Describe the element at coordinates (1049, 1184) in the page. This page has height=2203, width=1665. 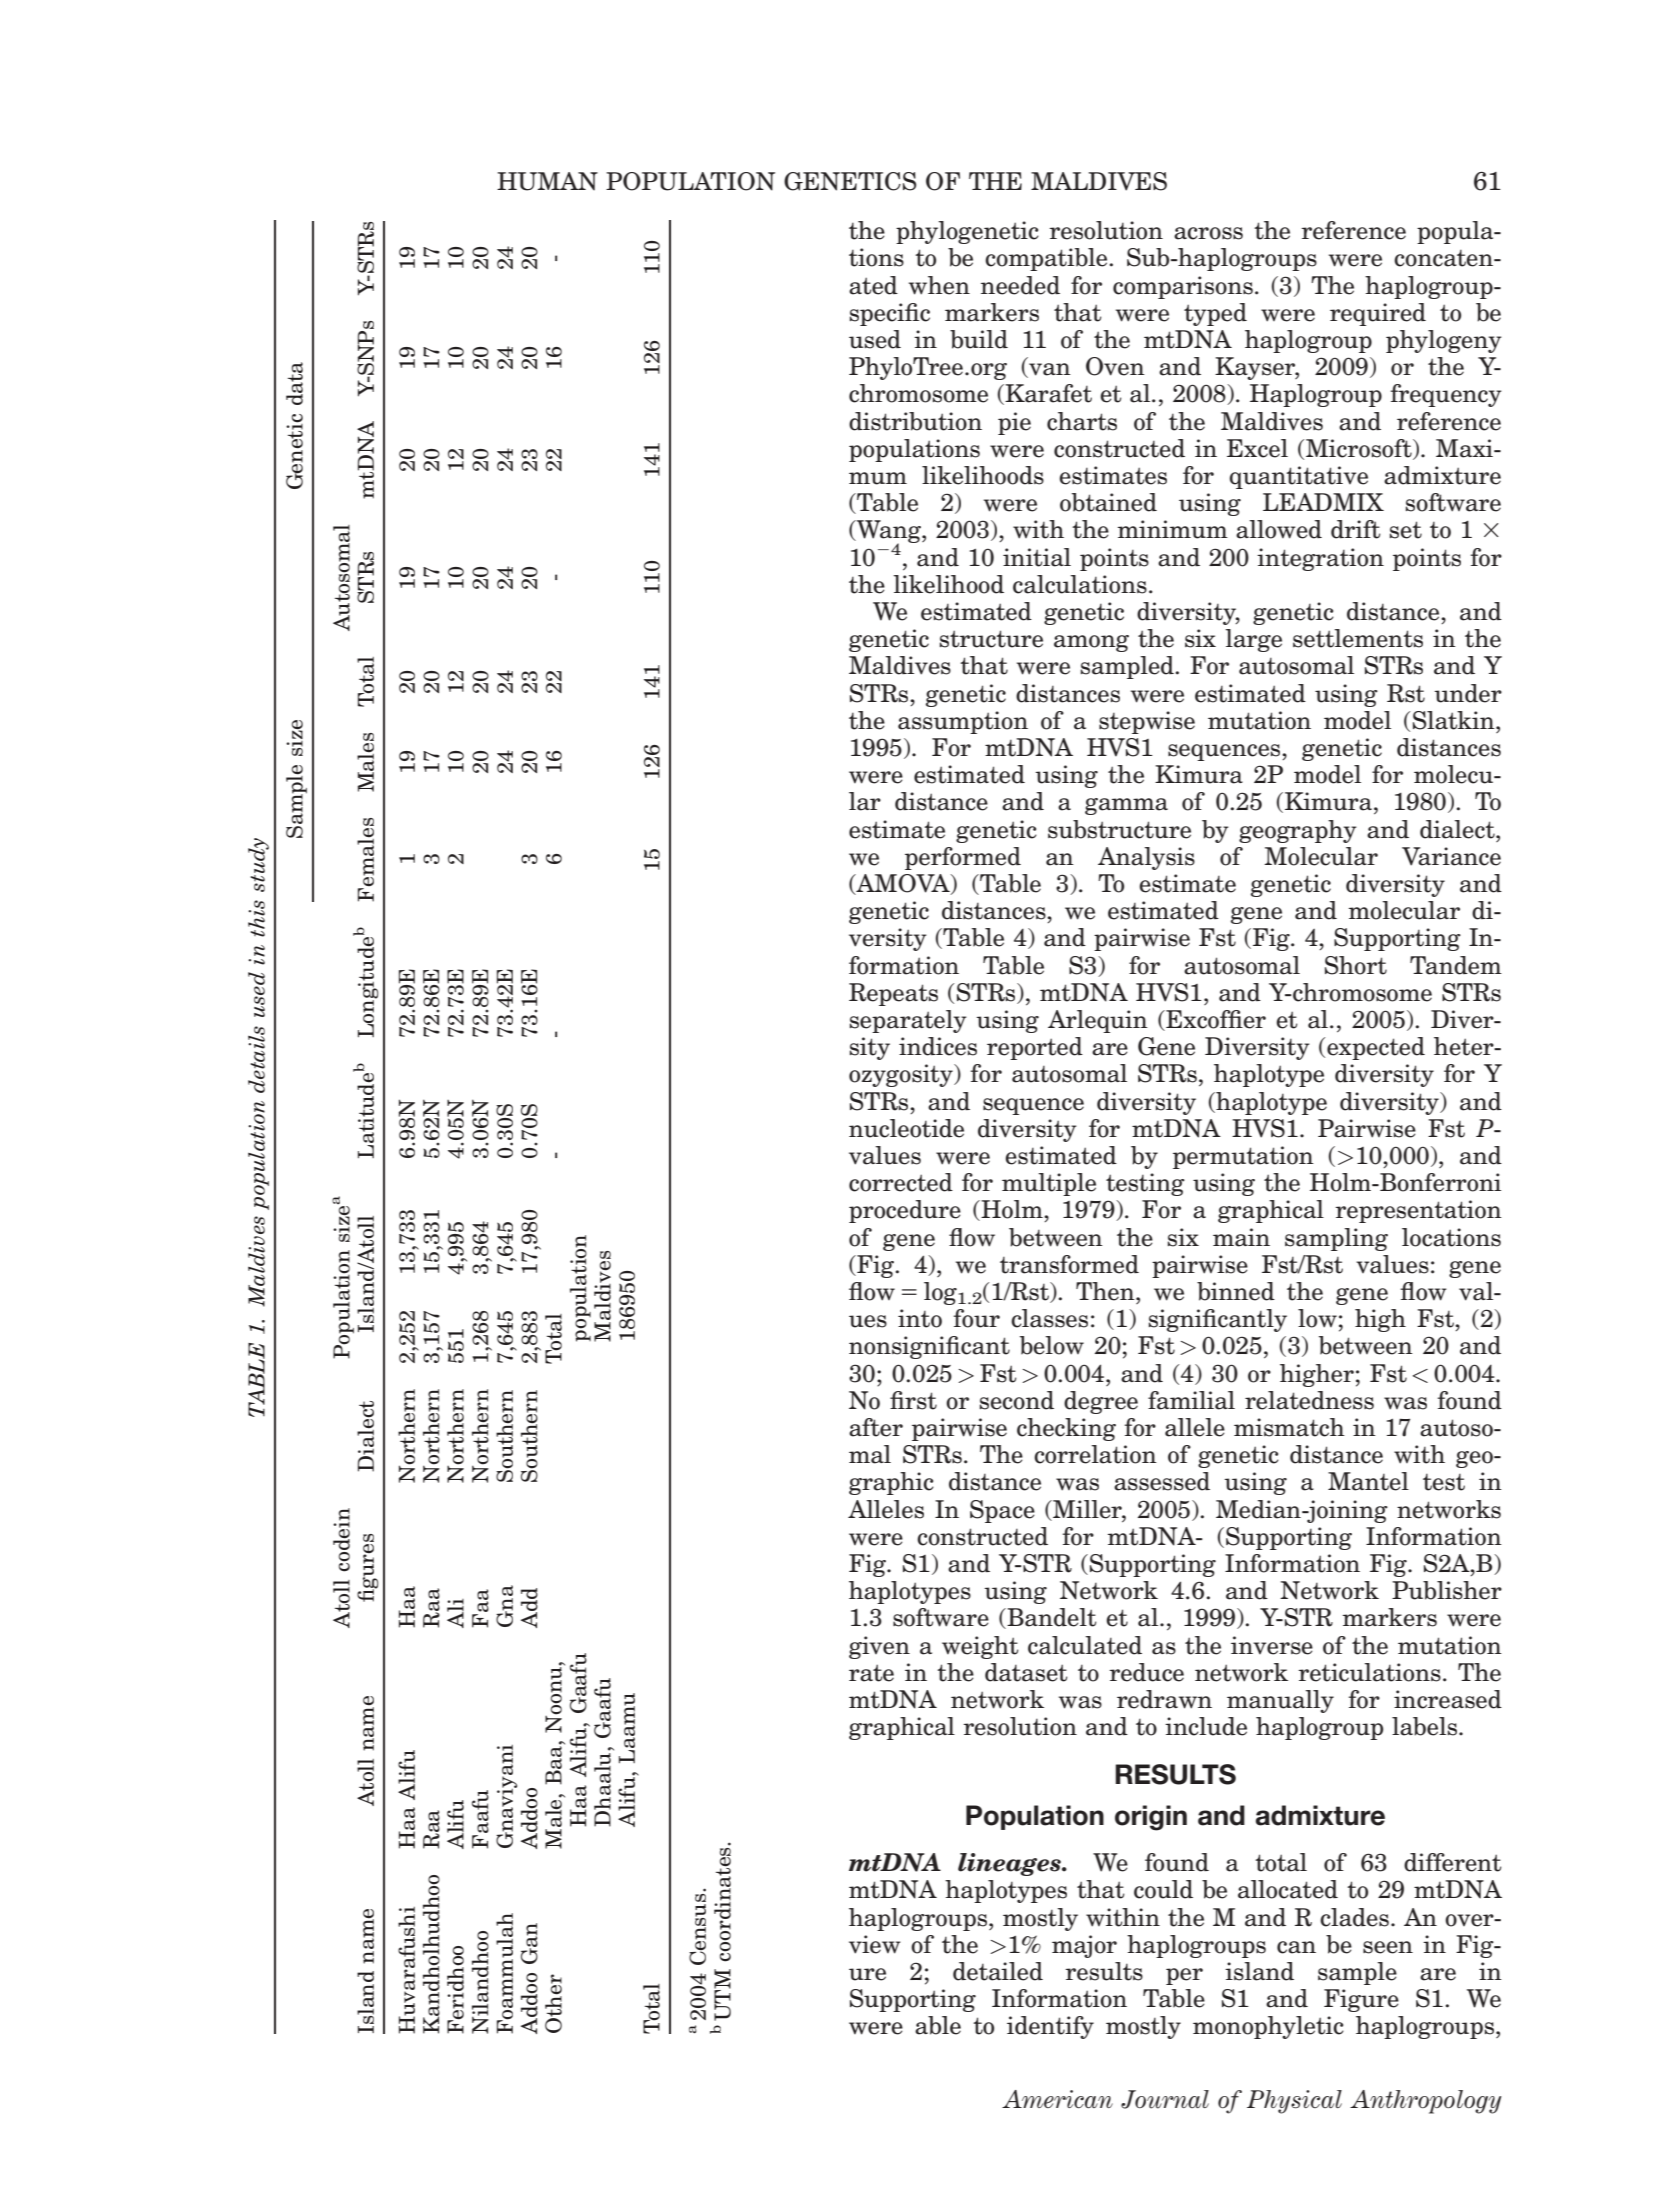
I see `multiple` at that location.
